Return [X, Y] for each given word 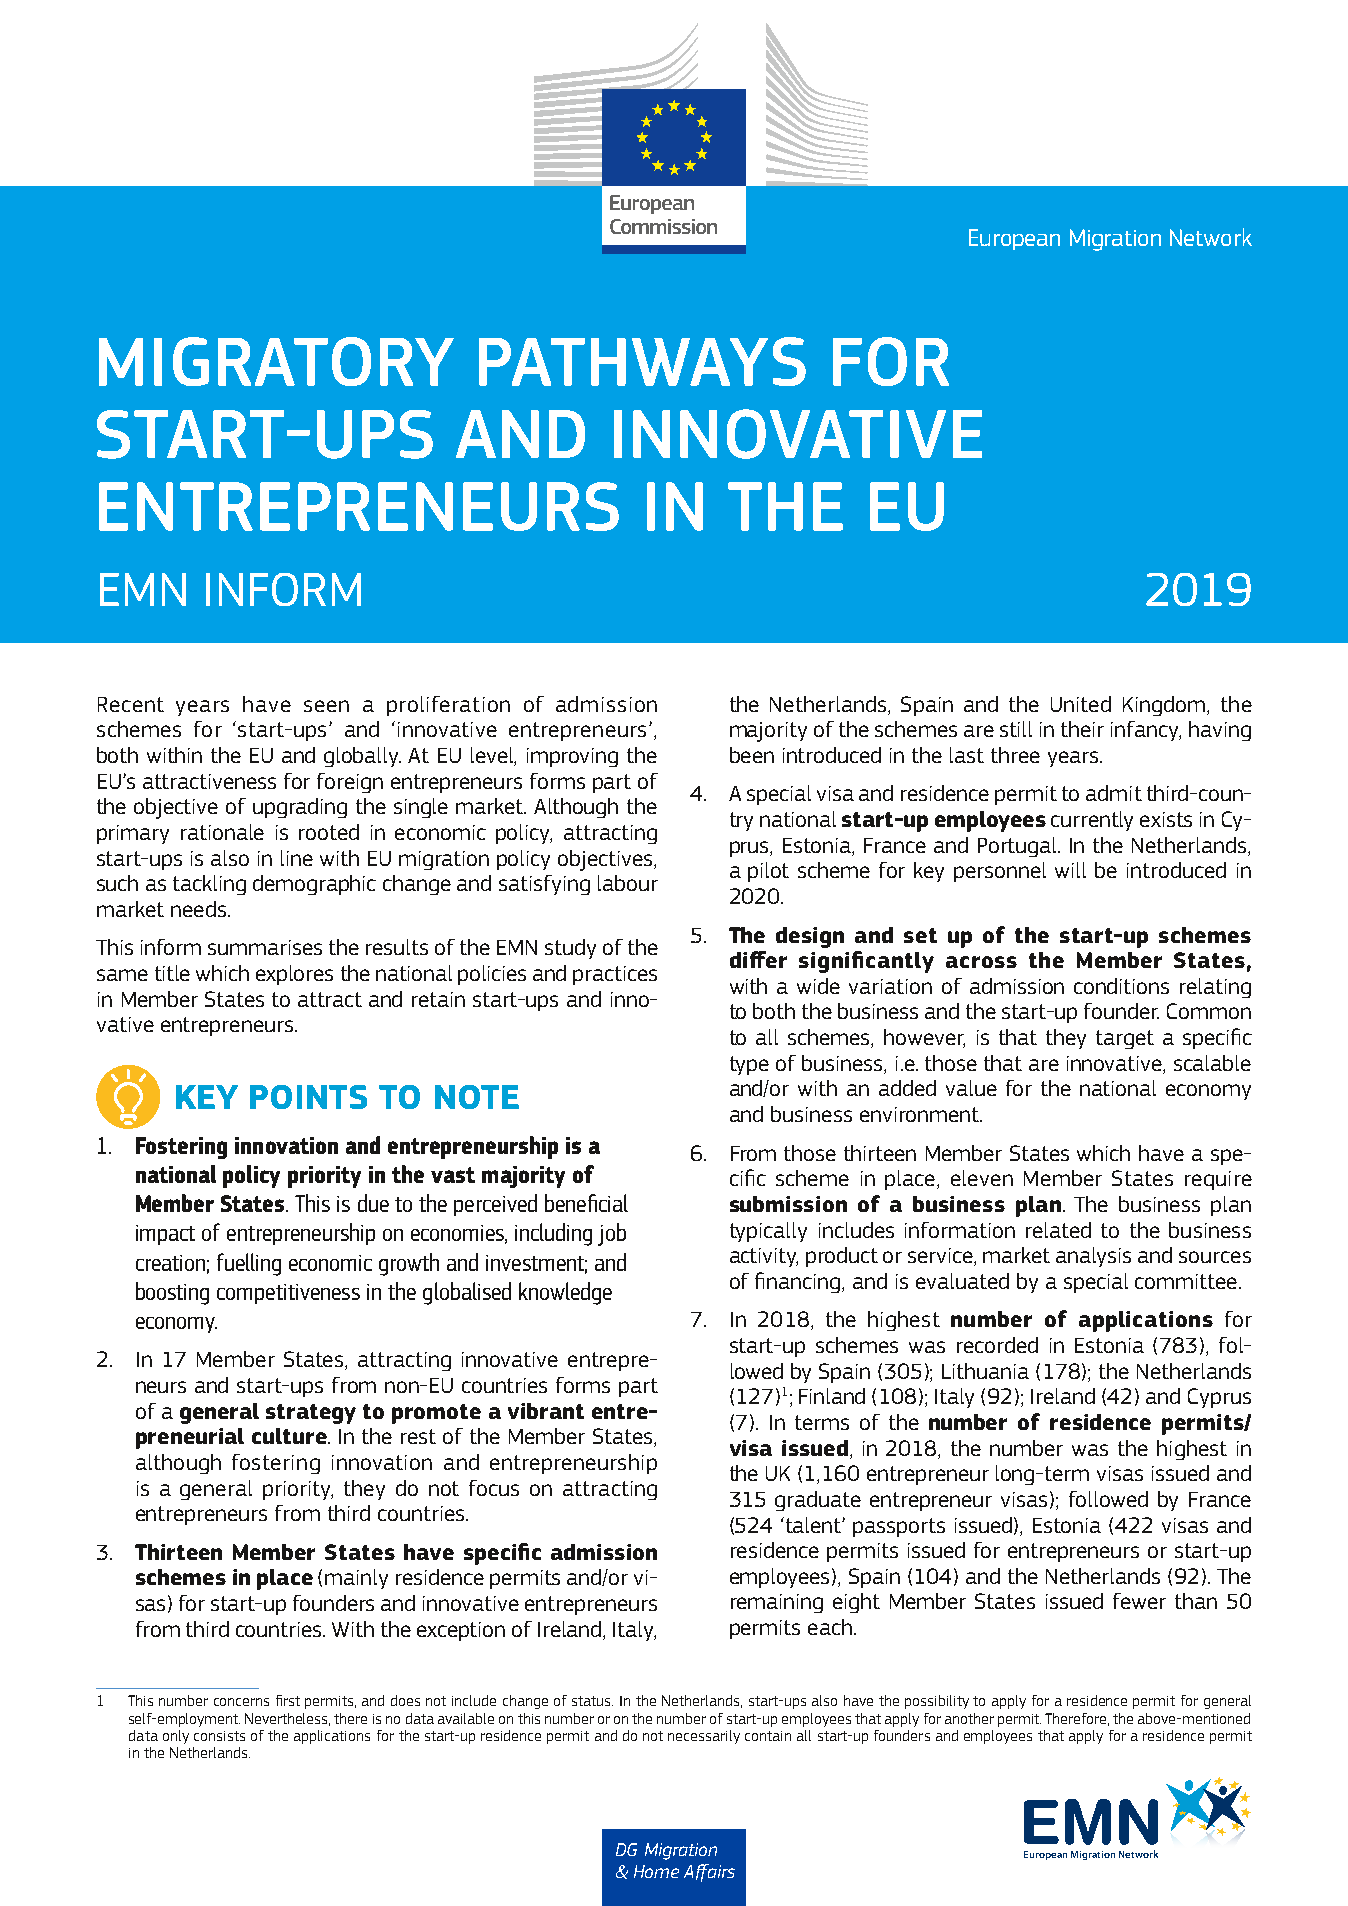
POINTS [308, 1097]
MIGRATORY [276, 361]
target [1125, 1039]
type [749, 1065]
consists [219, 1736]
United [1081, 704]
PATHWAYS [642, 361]
